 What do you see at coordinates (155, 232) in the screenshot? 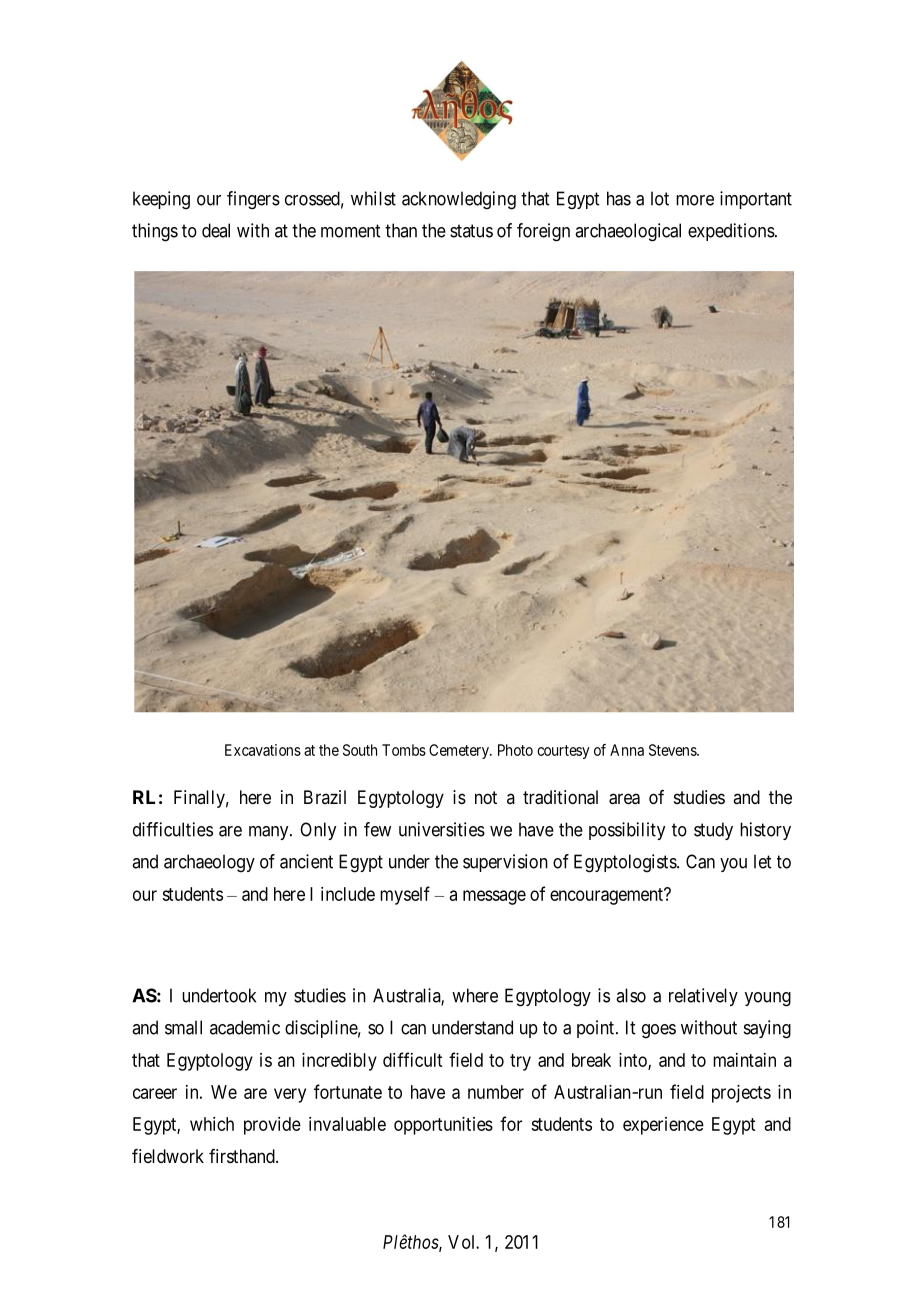
I see `things` at bounding box center [155, 232].
